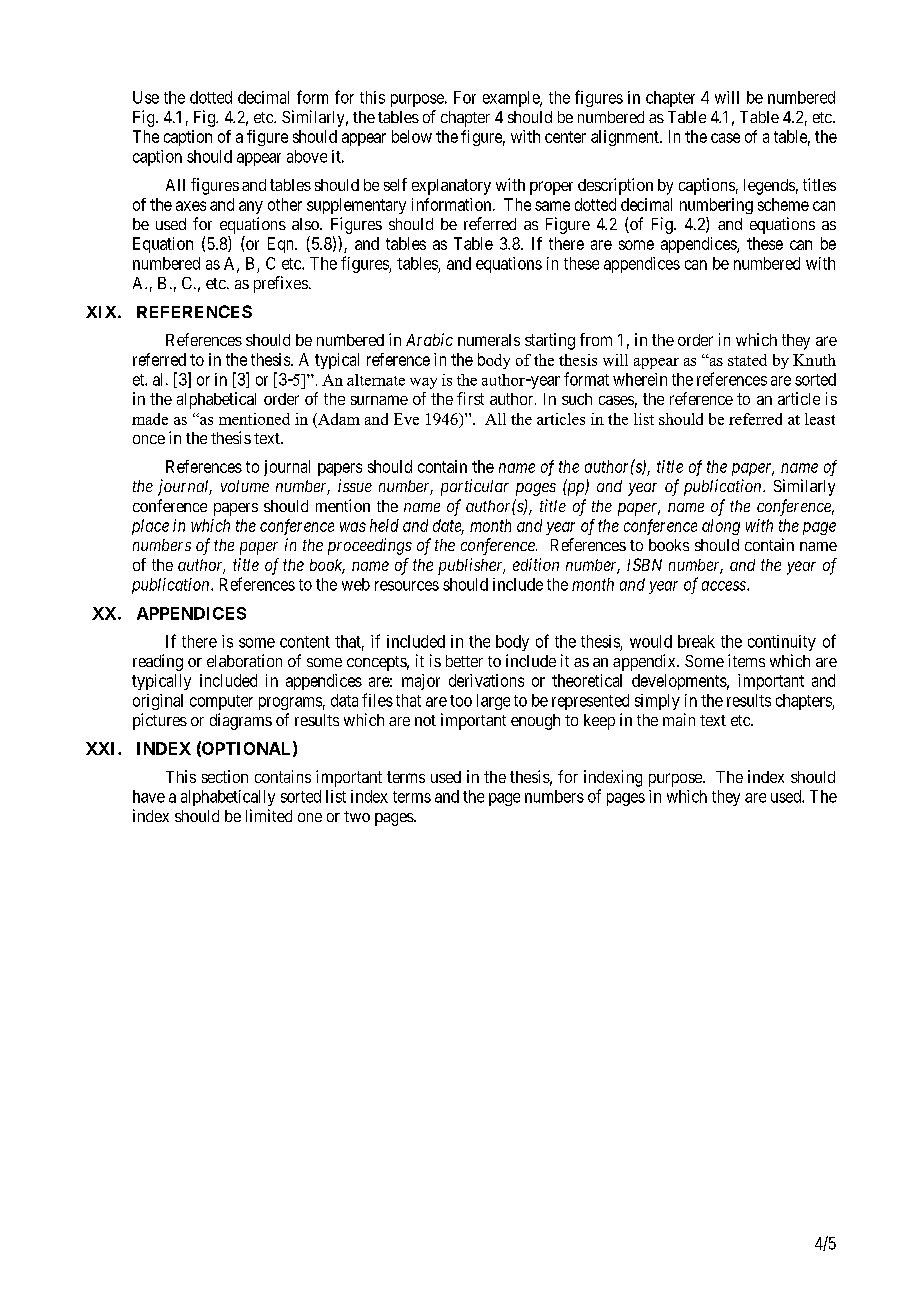  Describe the element at coordinates (102, 312) in the screenshot. I see `XIX` at that location.
